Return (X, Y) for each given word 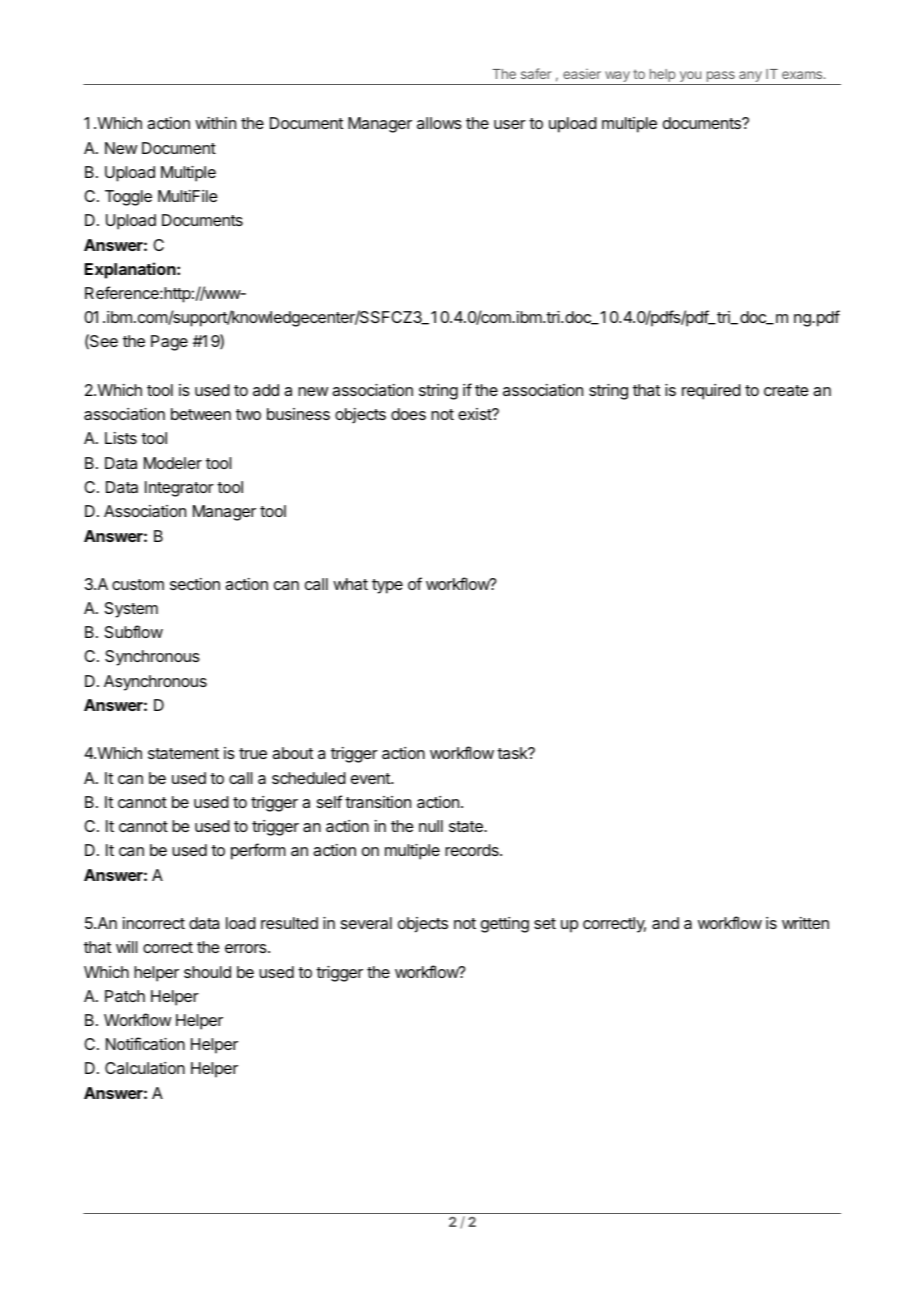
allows (439, 123)
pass (721, 76)
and (665, 923)
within (215, 123)
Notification (145, 1043)
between (201, 414)
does (408, 414)
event (371, 778)
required (711, 392)
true (253, 753)
